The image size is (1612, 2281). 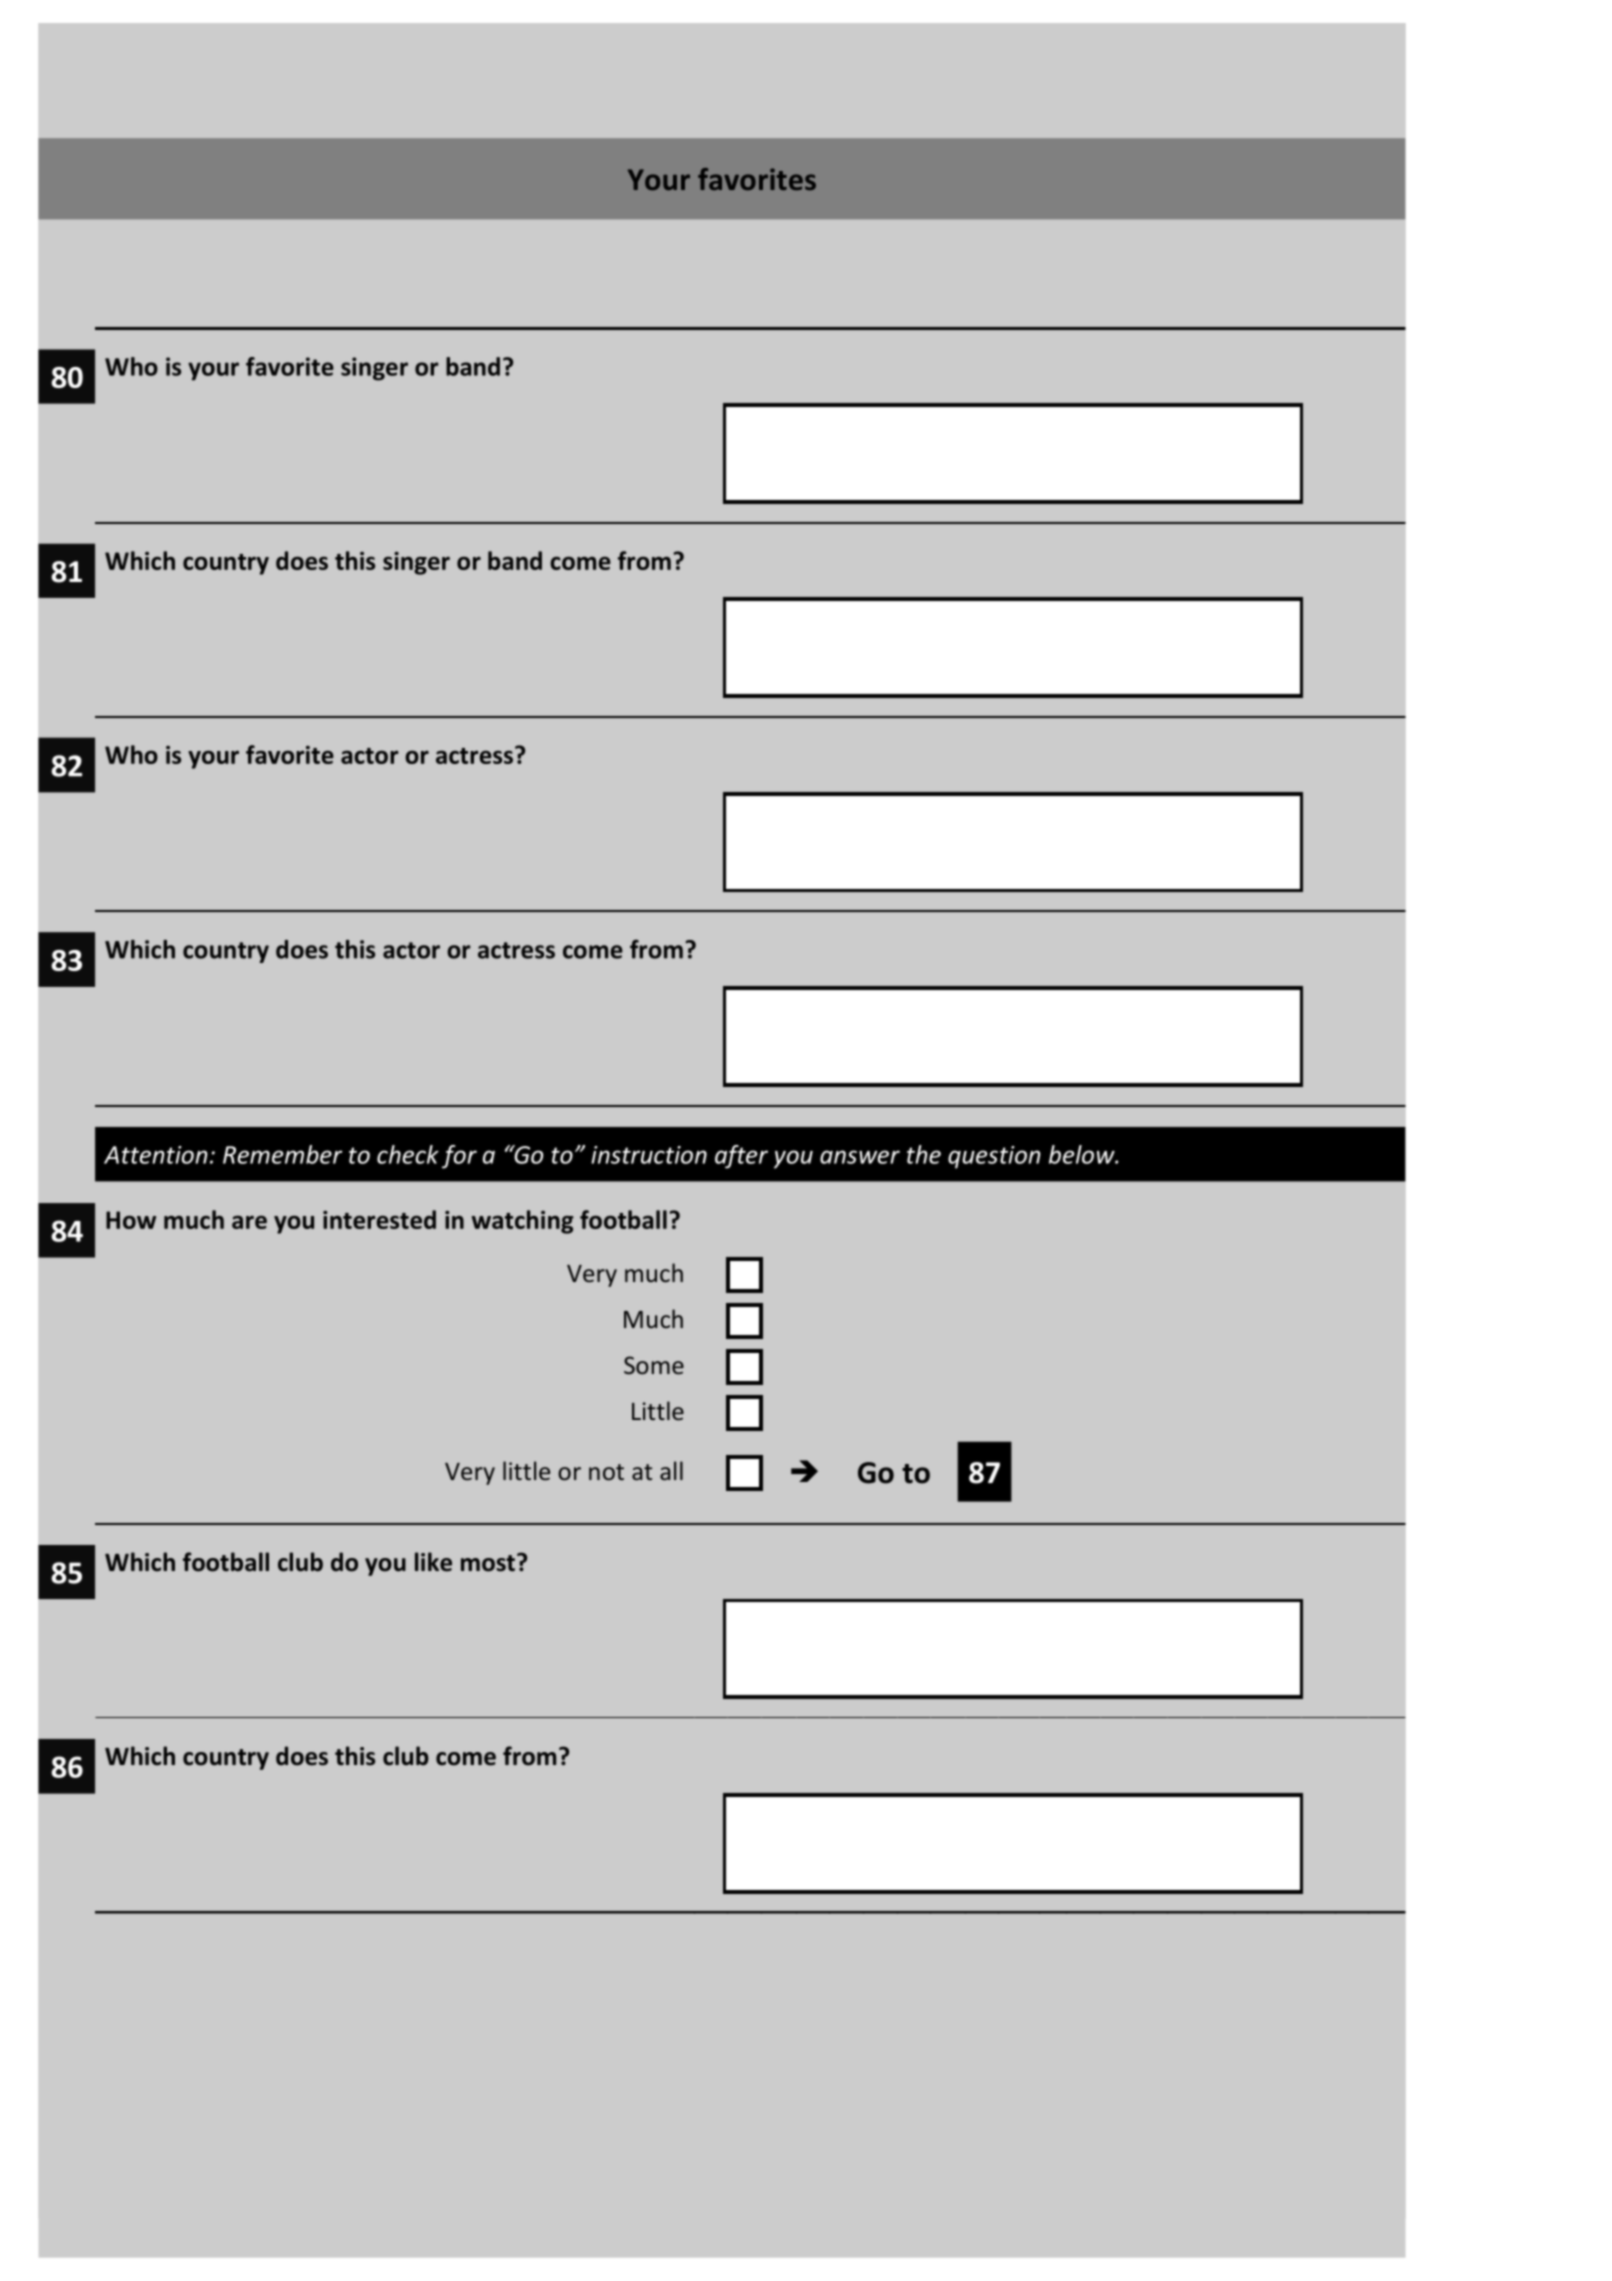 I want to click on instruction, so click(x=649, y=1155).
